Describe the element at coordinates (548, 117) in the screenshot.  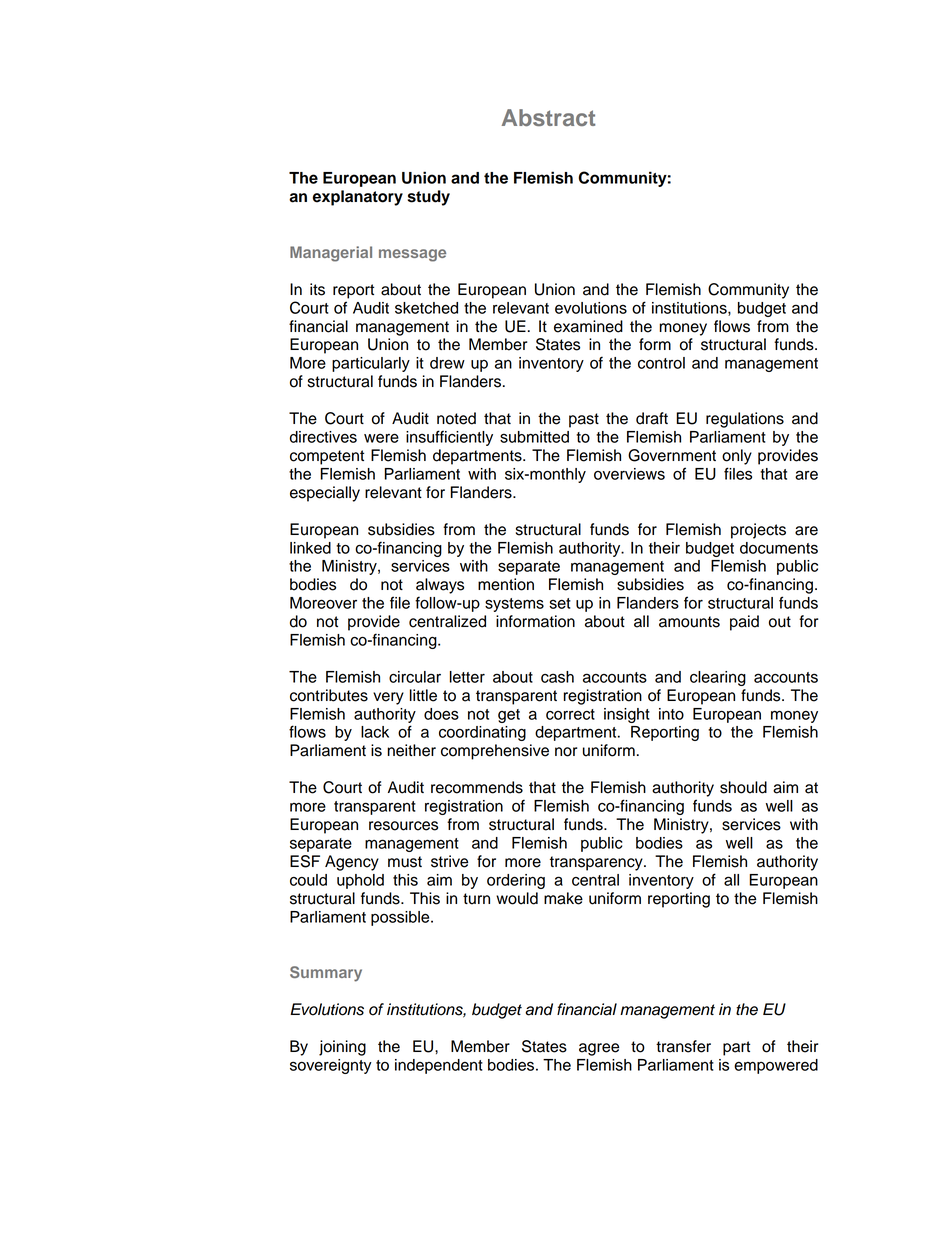
I see `Abstract` at that location.
